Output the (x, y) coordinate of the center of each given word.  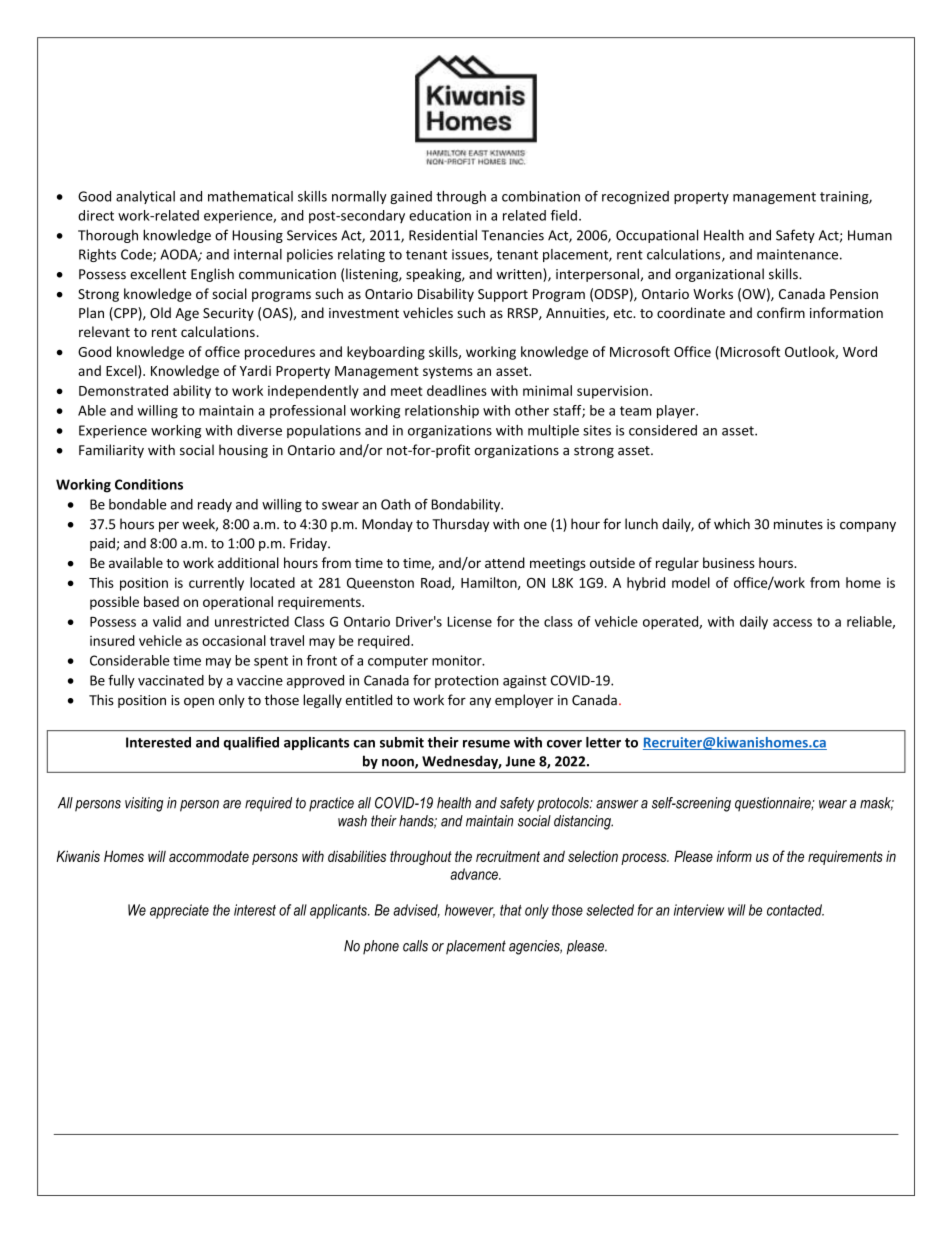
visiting (144, 804)
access (792, 623)
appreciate (179, 911)
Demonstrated (123, 390)
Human (870, 235)
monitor (458, 660)
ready (215, 505)
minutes (798, 524)
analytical (145, 197)
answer (617, 804)
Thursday (460, 525)
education (440, 215)
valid (167, 621)
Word (860, 351)
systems (448, 373)
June (520, 761)
